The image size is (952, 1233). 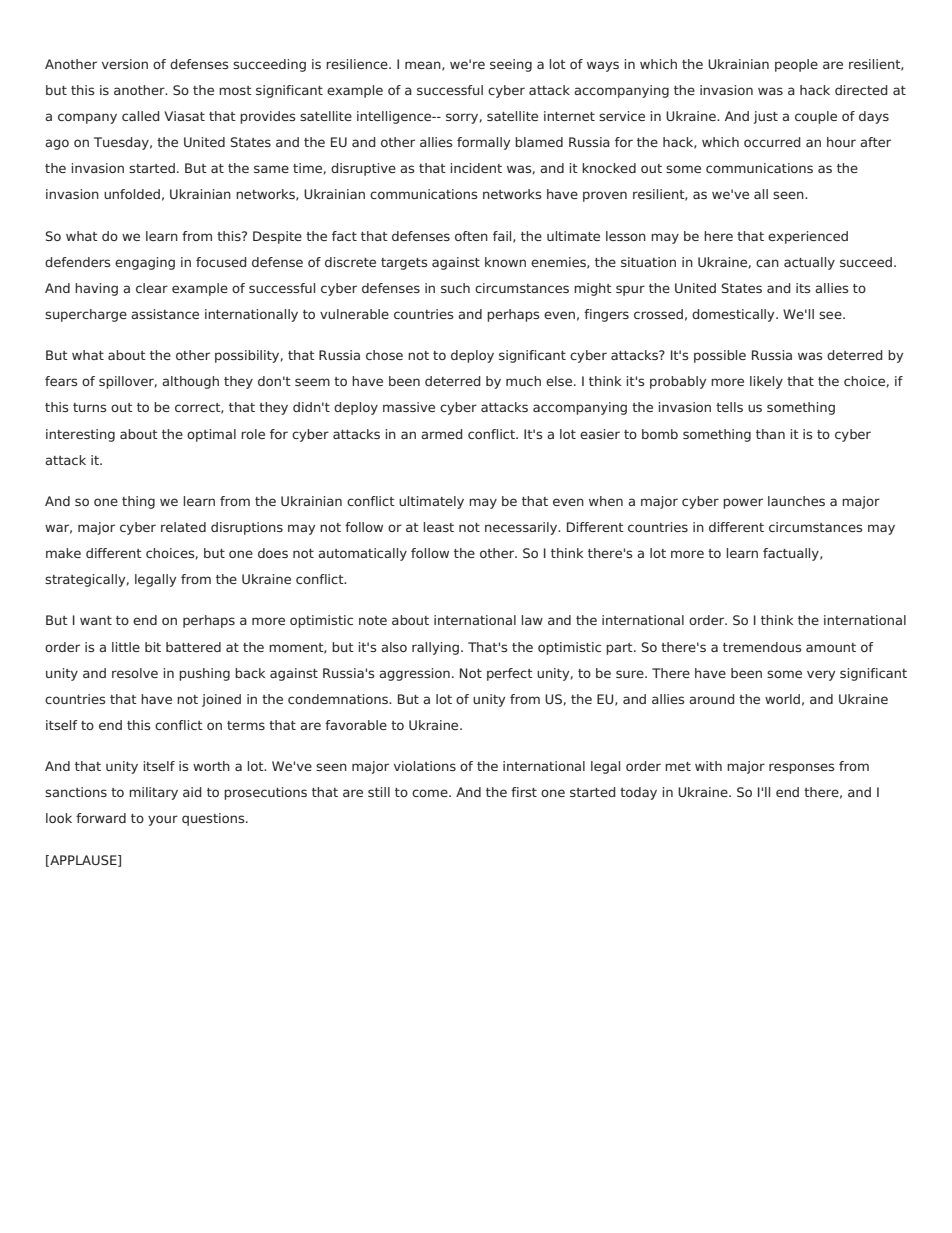 What do you see at coordinates (801, 768) in the document?
I see `responses` at bounding box center [801, 768].
